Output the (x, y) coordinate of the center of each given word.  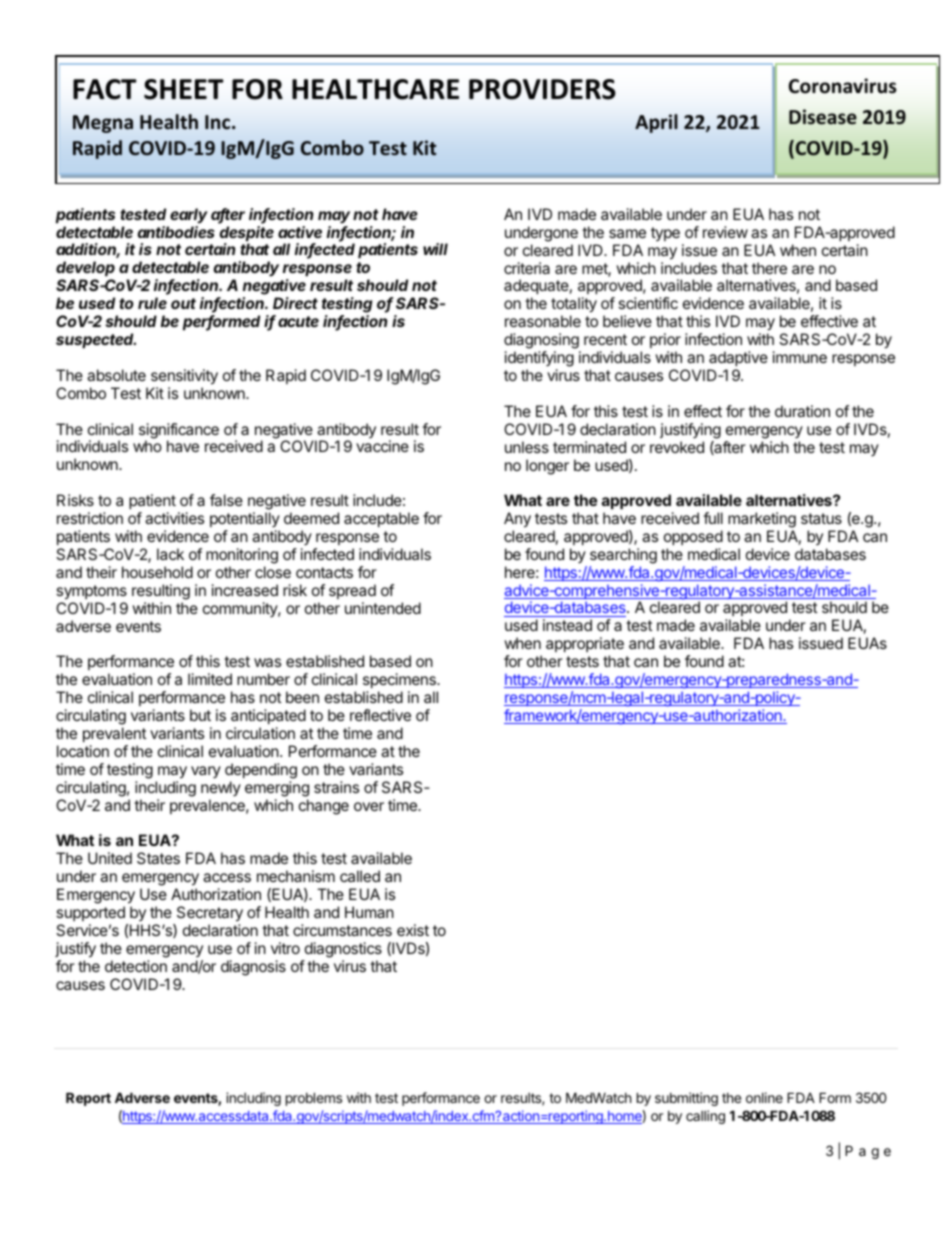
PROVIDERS (542, 89)
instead (567, 625)
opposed (693, 537)
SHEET (183, 89)
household (157, 572)
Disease (823, 117)
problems (314, 1099)
